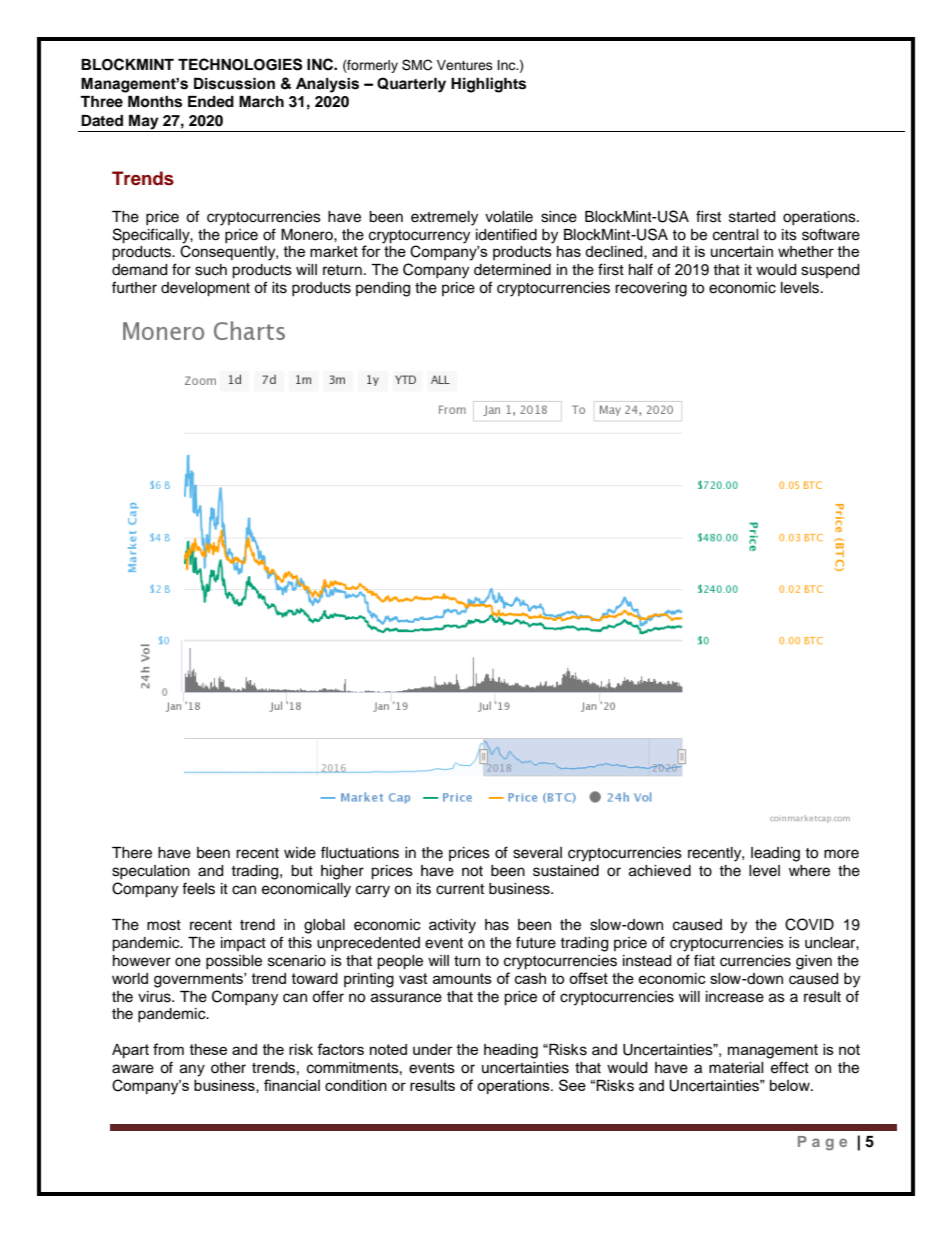 The width and height of the document is (952, 1233). Describe the element at coordinates (736, 1068) in the document. I see `material` at that location.
